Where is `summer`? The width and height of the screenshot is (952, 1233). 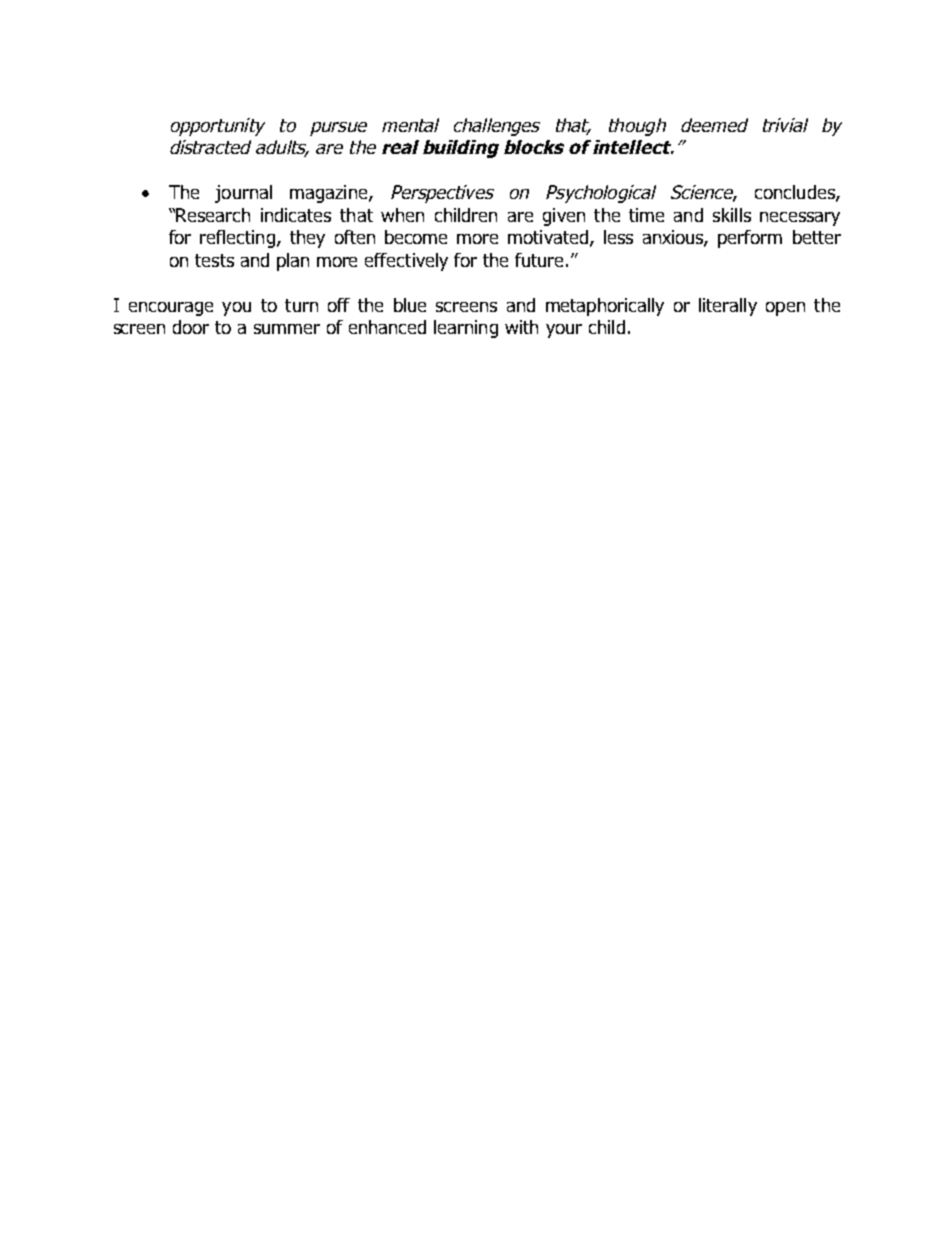
summer is located at coordinates (287, 329).
